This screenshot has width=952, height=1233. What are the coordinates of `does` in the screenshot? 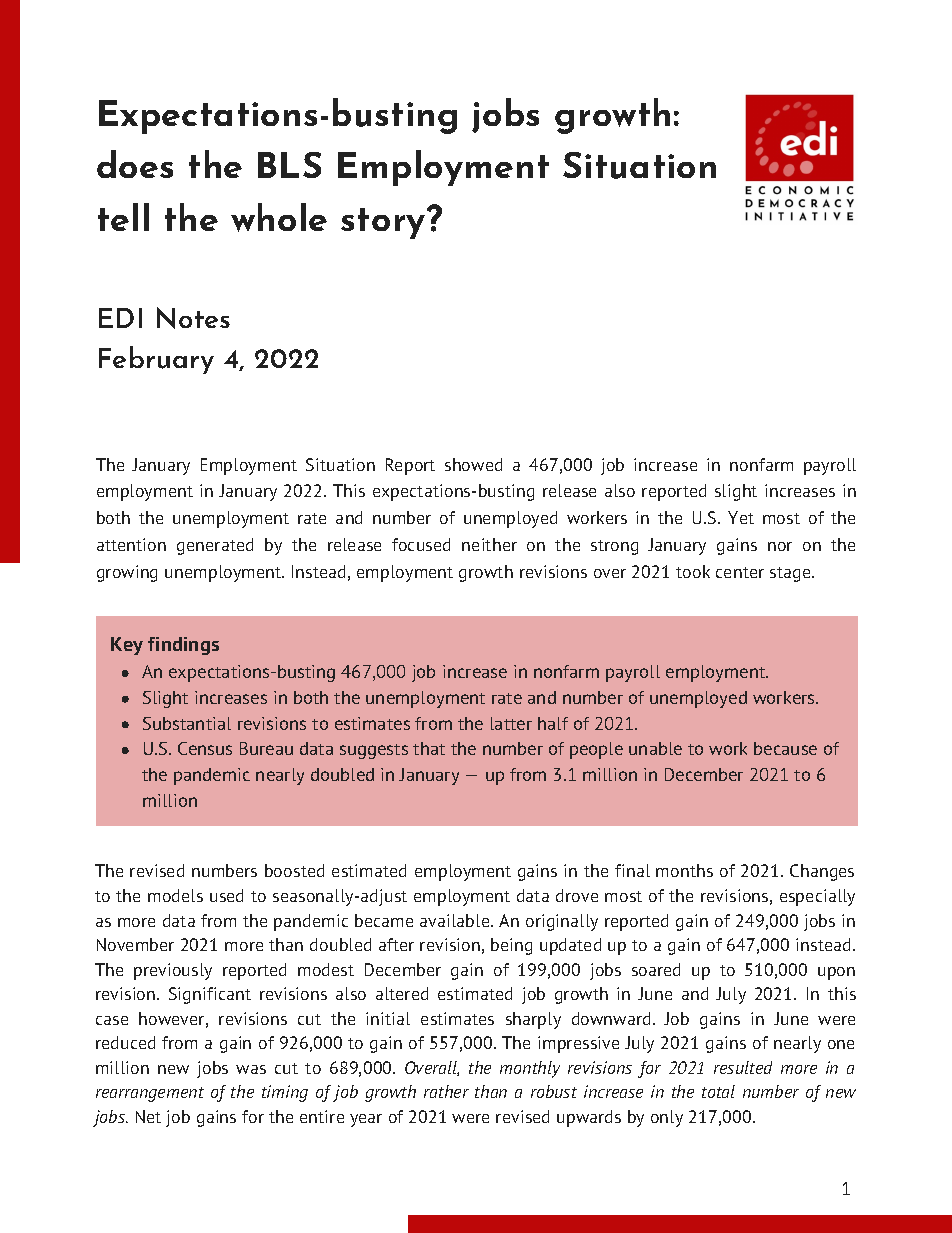 It's located at (135, 164).
